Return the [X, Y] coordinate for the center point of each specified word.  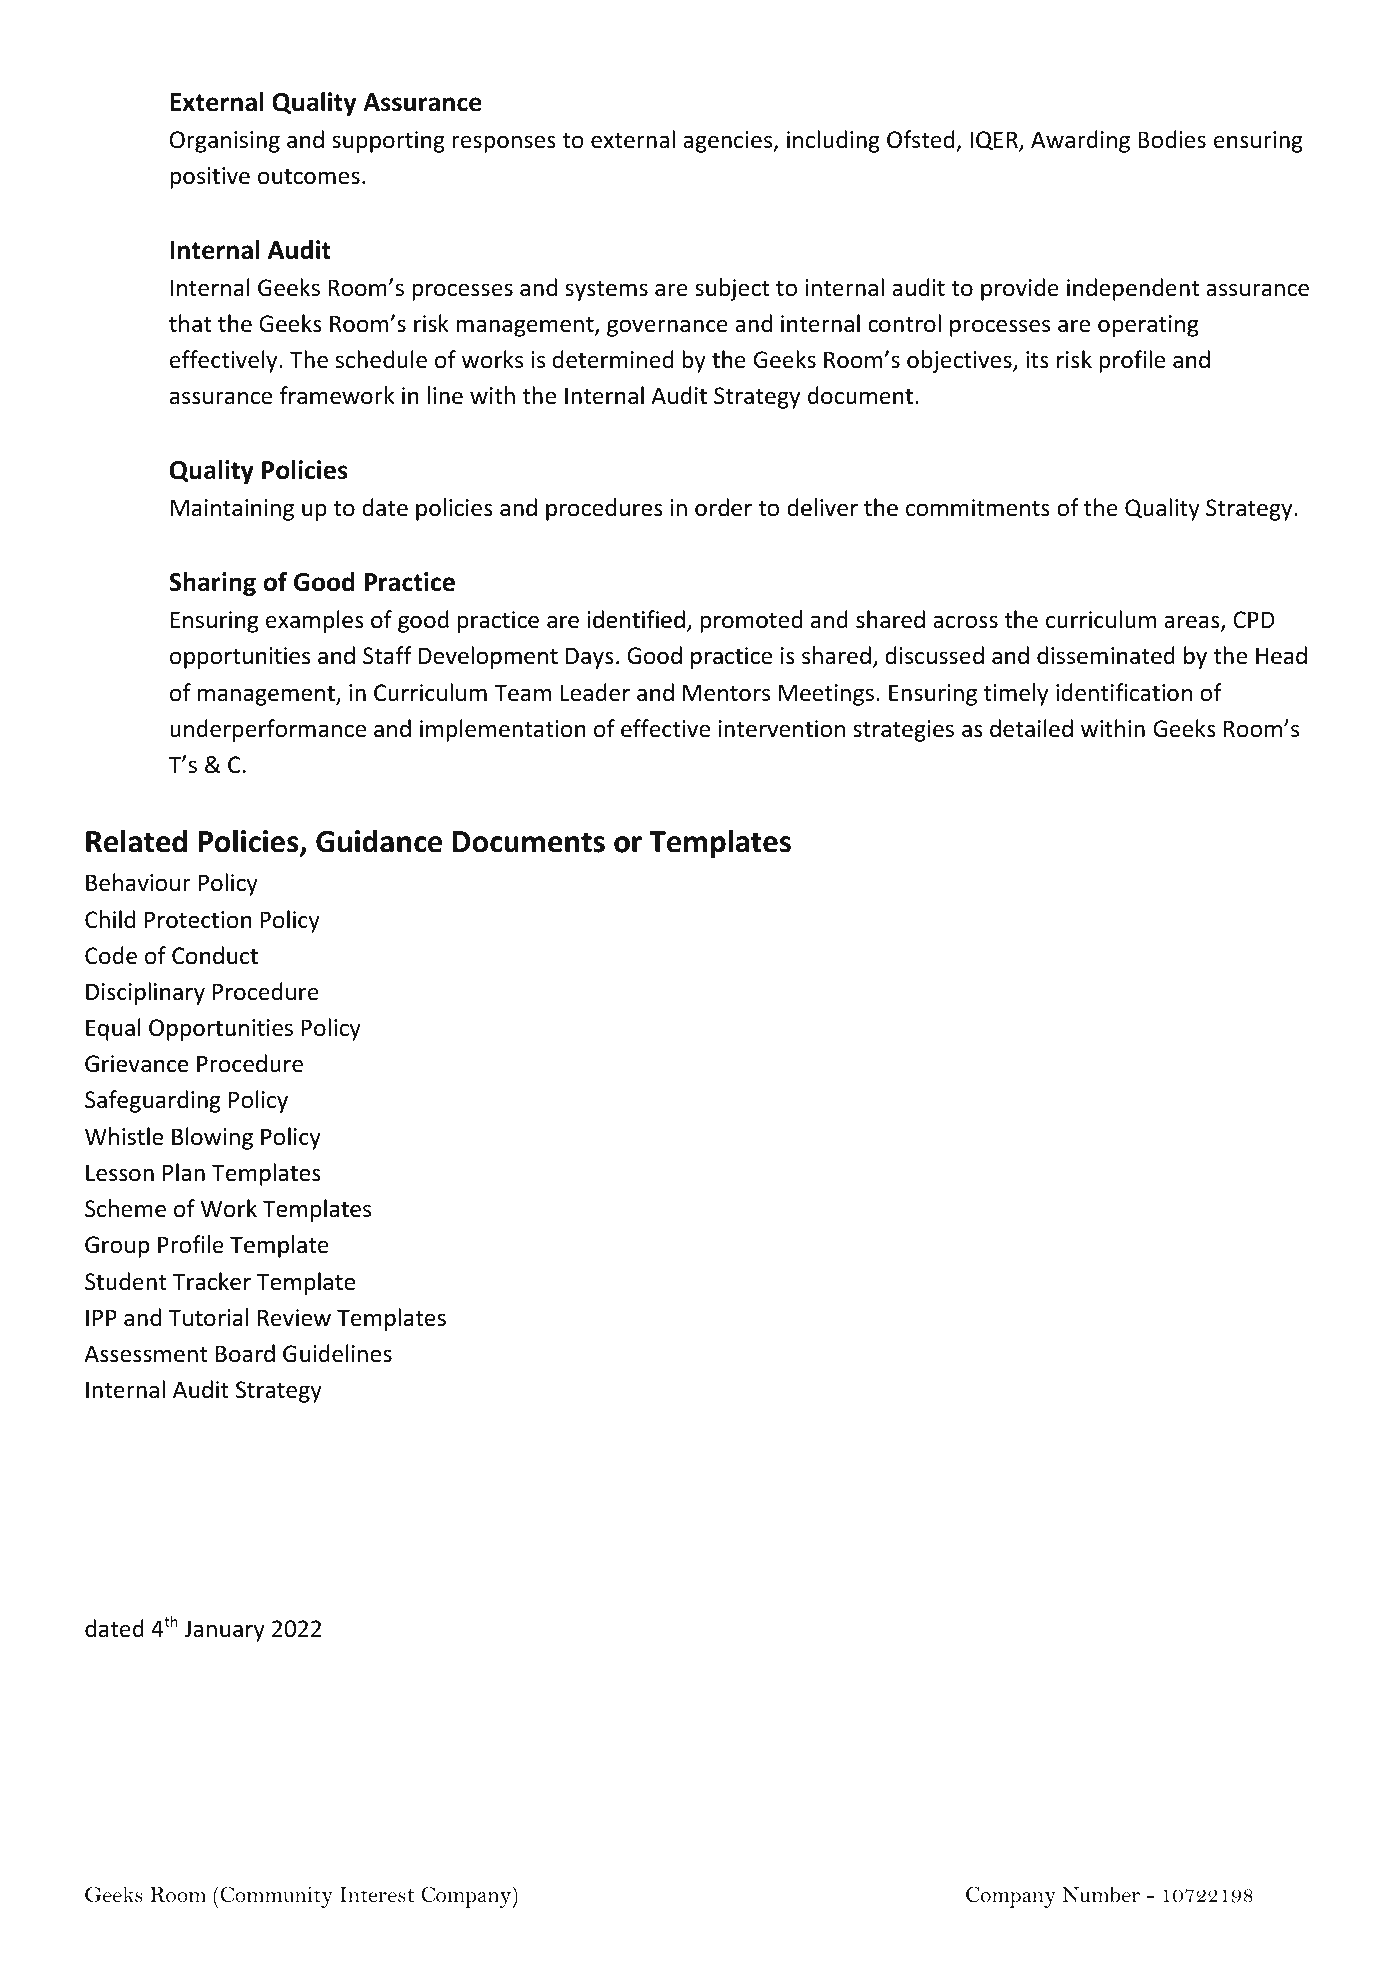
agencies [729, 142]
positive [210, 178]
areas [1193, 623]
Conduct [215, 955]
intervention [782, 729]
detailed [1031, 728]
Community [275, 1897]
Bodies [1172, 139]
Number [1101, 1894]
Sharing [212, 584]
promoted [751, 621]
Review [294, 1318]
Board [245, 1353]
